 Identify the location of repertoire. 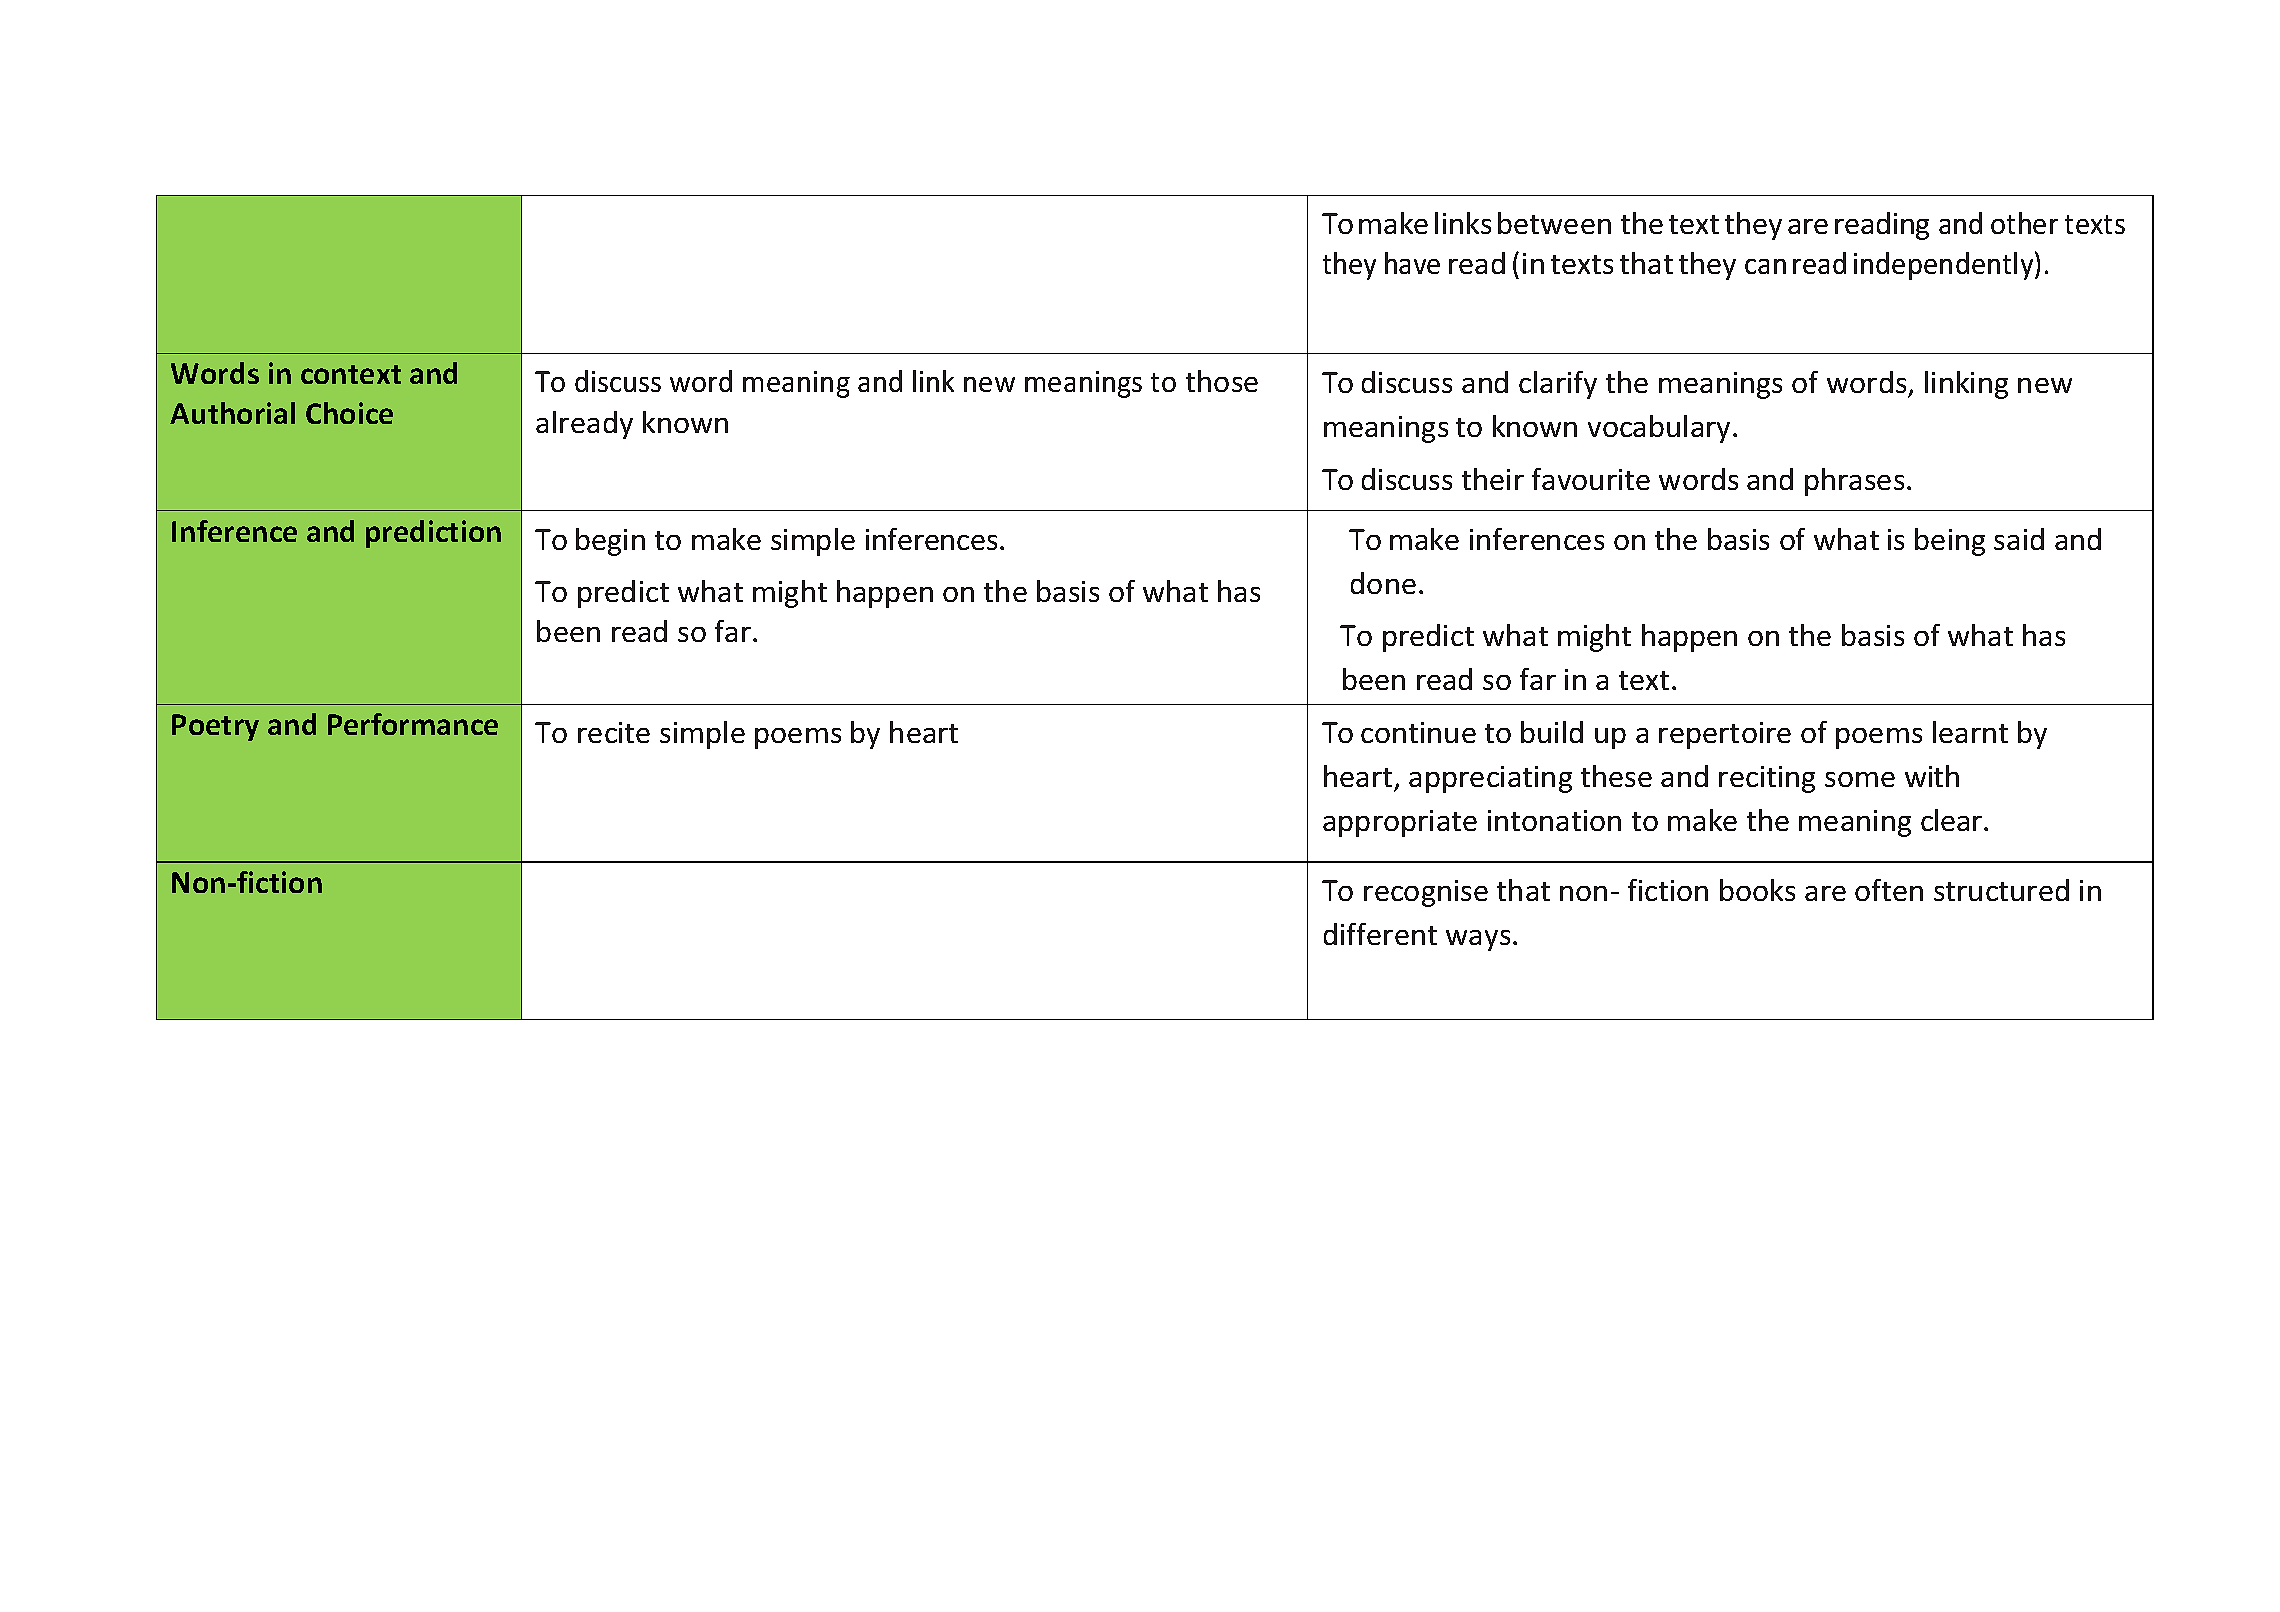
(1725, 735).
